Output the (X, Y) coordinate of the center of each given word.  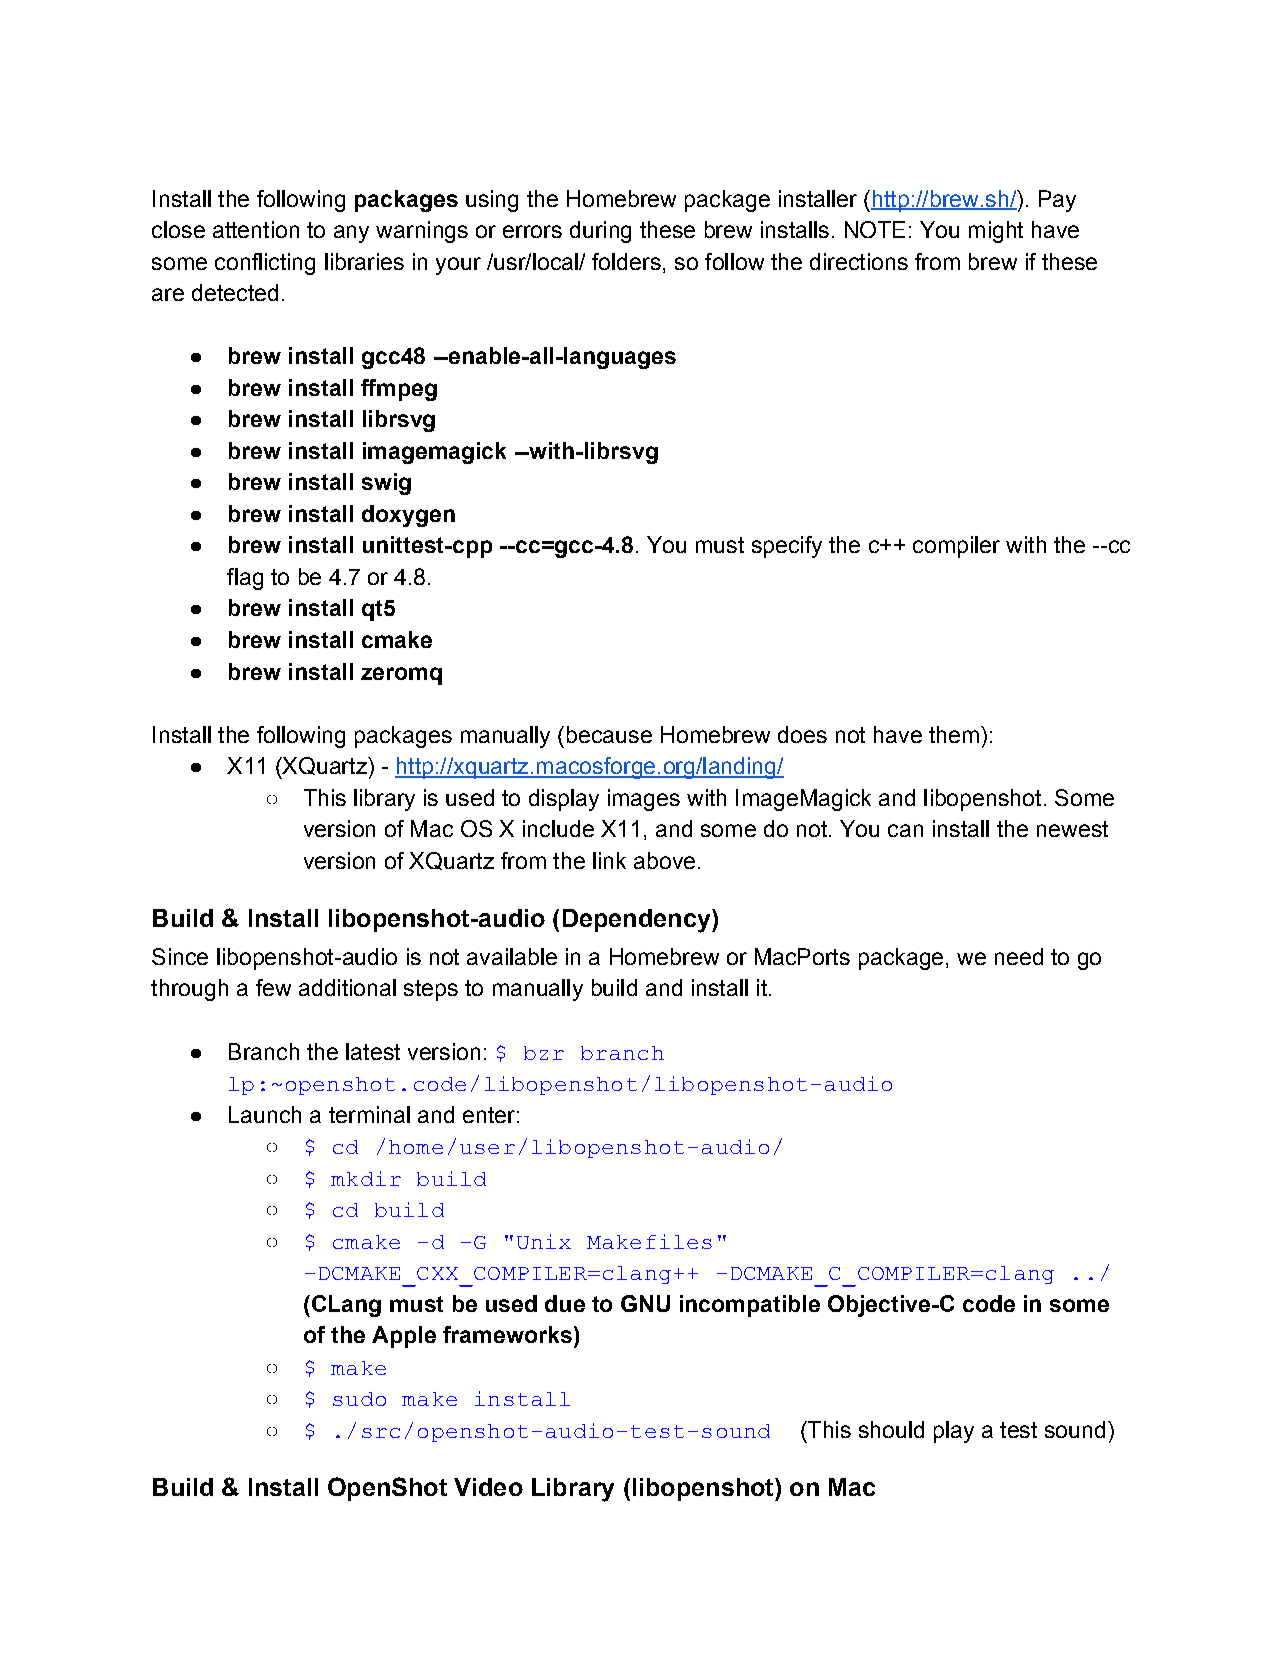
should (891, 1429)
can (905, 830)
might (996, 232)
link (609, 860)
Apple (404, 1337)
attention (256, 229)
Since (180, 956)
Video (488, 1487)
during (600, 232)
